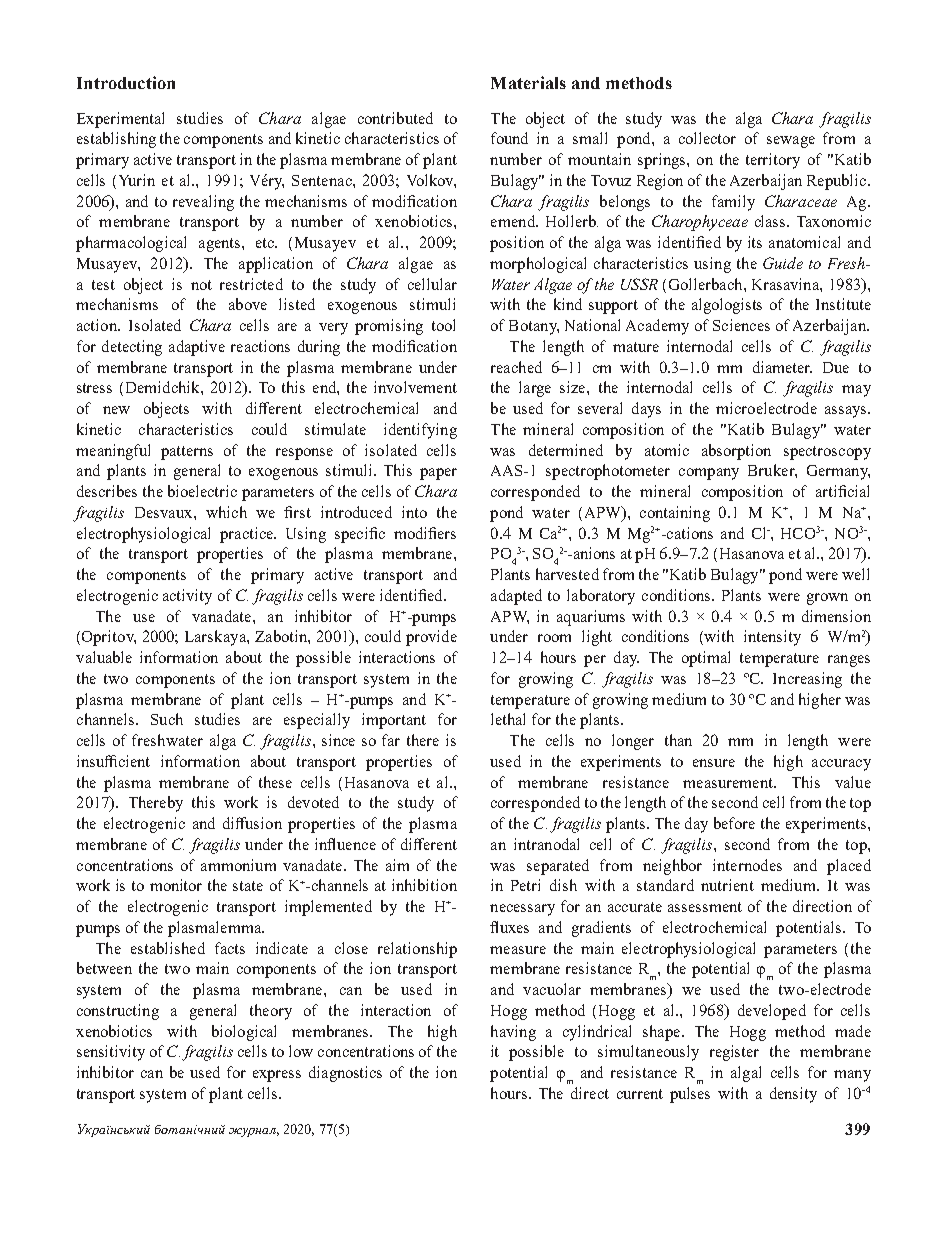 The image size is (952, 1238). What do you see at coordinates (167, 719) in the page?
I see `Such` at bounding box center [167, 719].
